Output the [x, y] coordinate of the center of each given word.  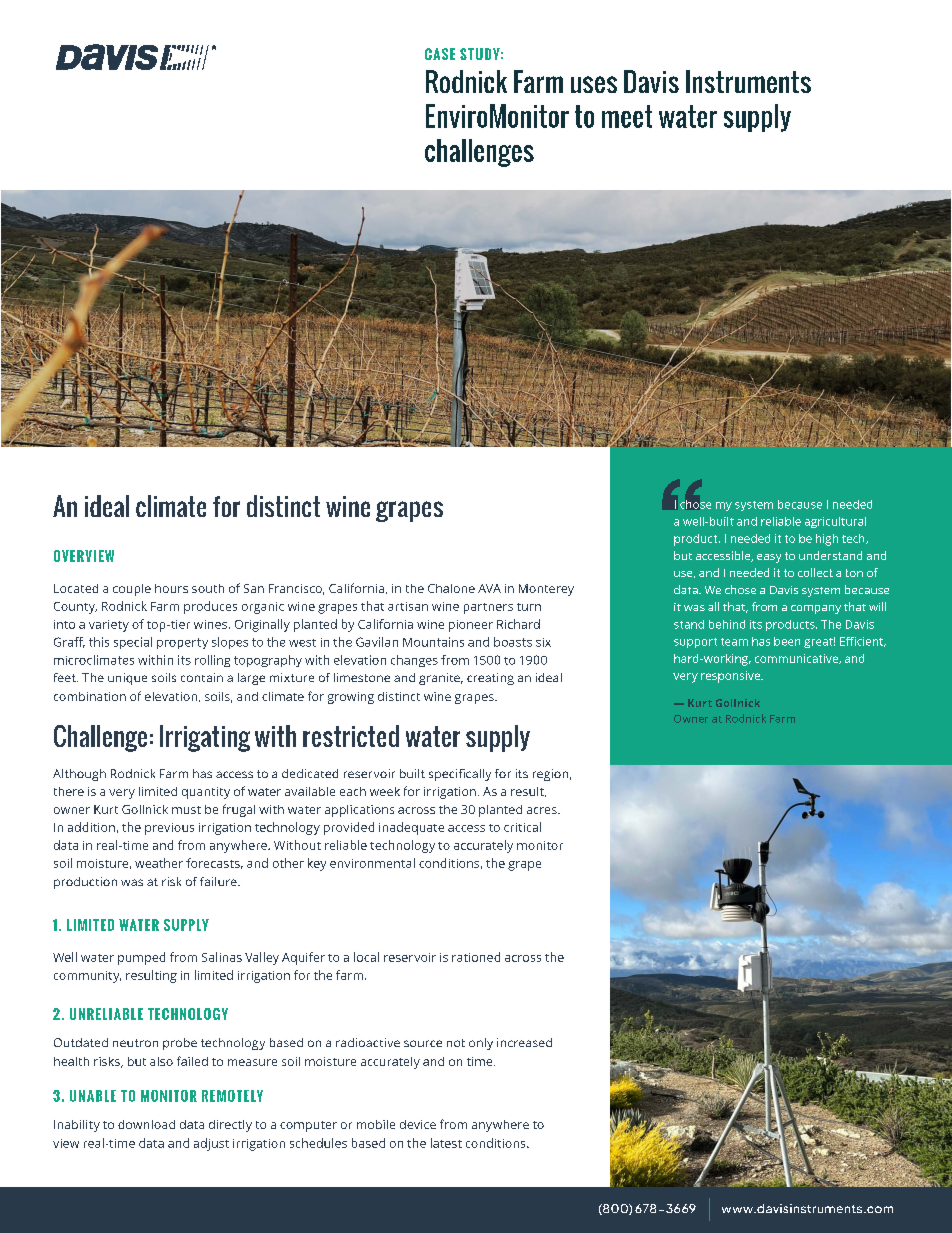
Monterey [546, 590]
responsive [731, 677]
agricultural [835, 522]
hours [171, 588]
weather [159, 863]
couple [132, 590]
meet [627, 116]
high [827, 540]
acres [543, 810]
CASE [440, 54]
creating [490, 679]
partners [488, 608]
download [146, 1124]
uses [594, 84]
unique [127, 679]
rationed [476, 957]
